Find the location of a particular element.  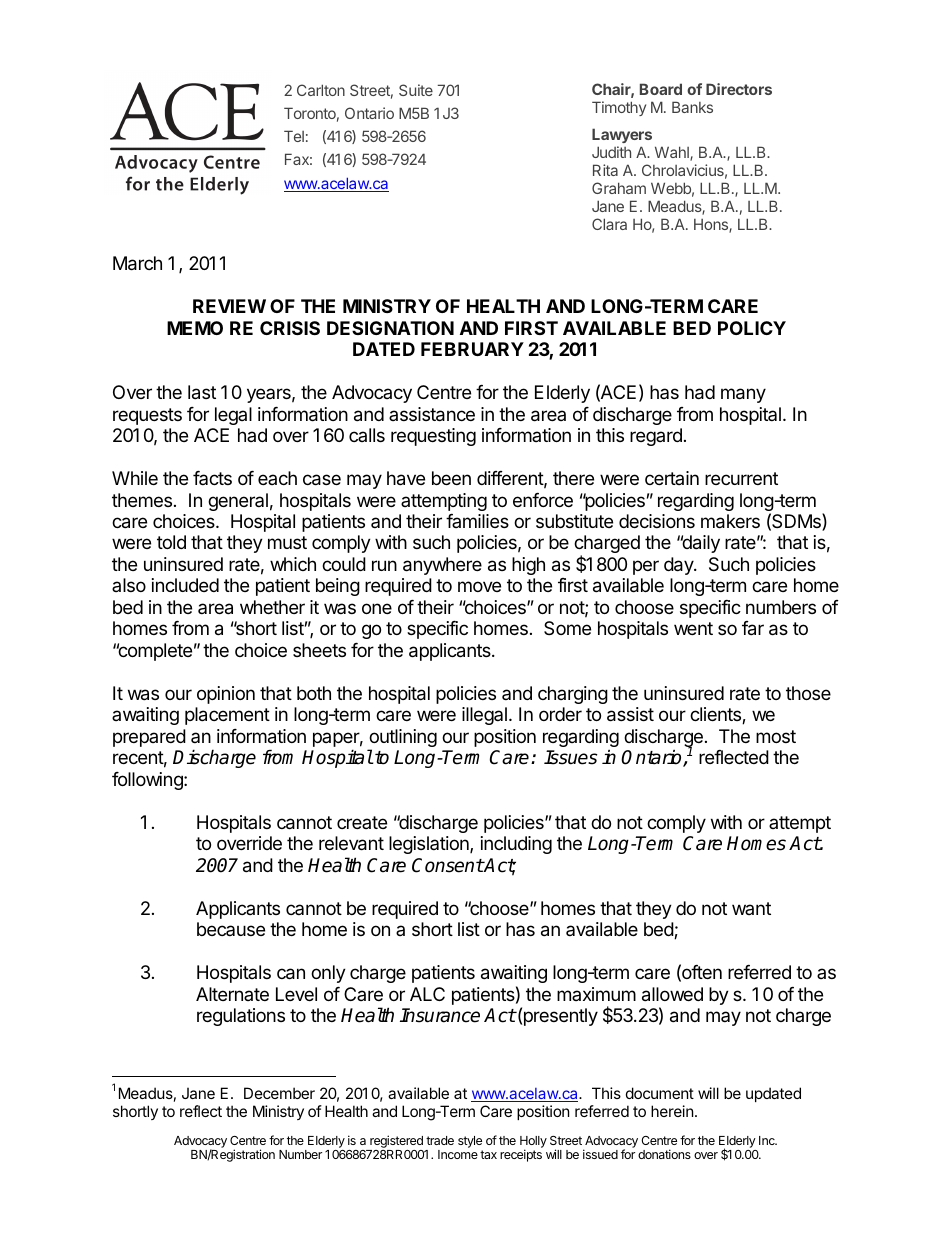

Suite is located at coordinates (416, 90).
